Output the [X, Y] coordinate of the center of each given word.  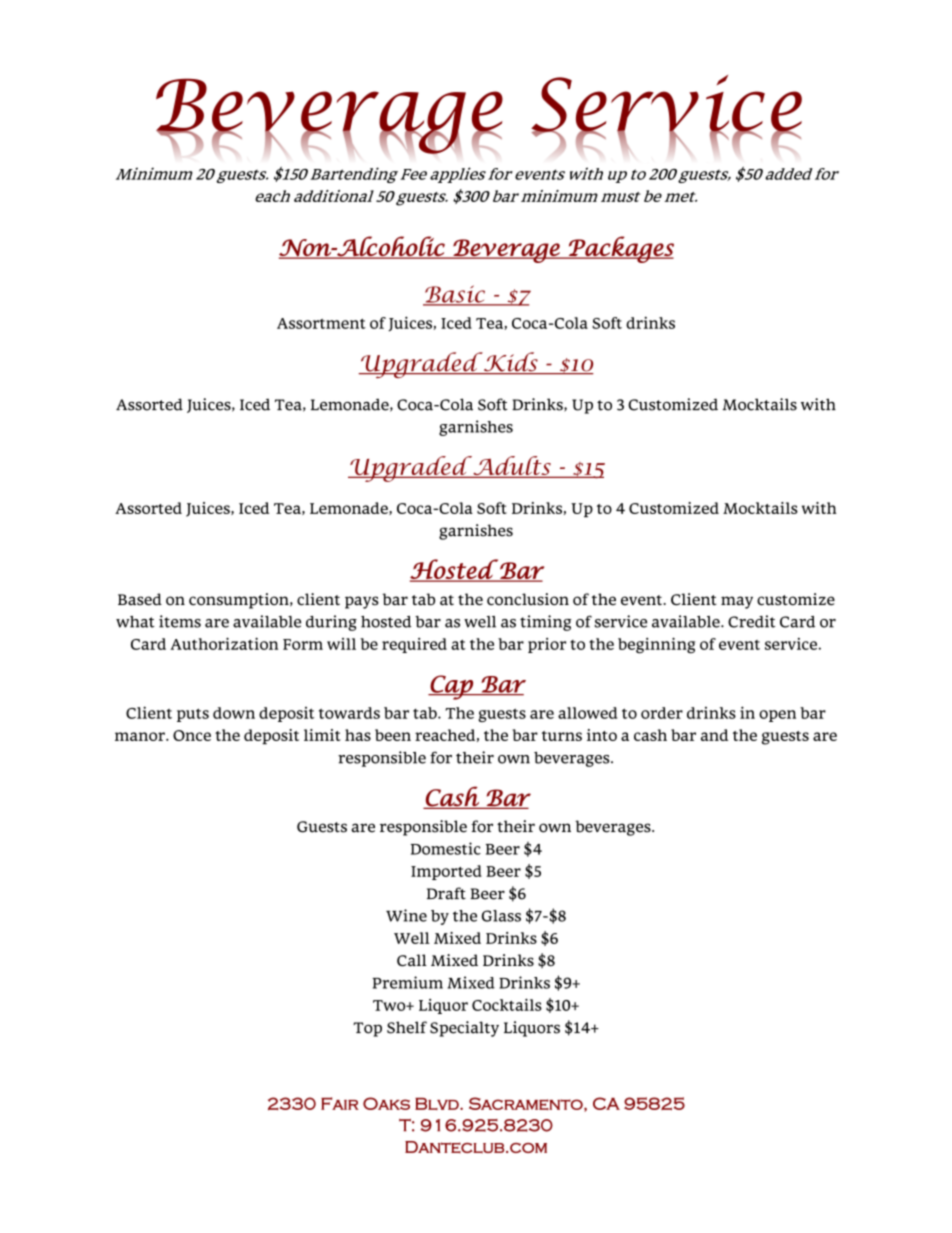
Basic [455, 295]
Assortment [321, 323]
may [737, 602]
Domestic [446, 848]
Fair [340, 1103]
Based [140, 599]
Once [192, 735]
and [715, 735]
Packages [620, 249]
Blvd [438, 1104]
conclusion [528, 599]
